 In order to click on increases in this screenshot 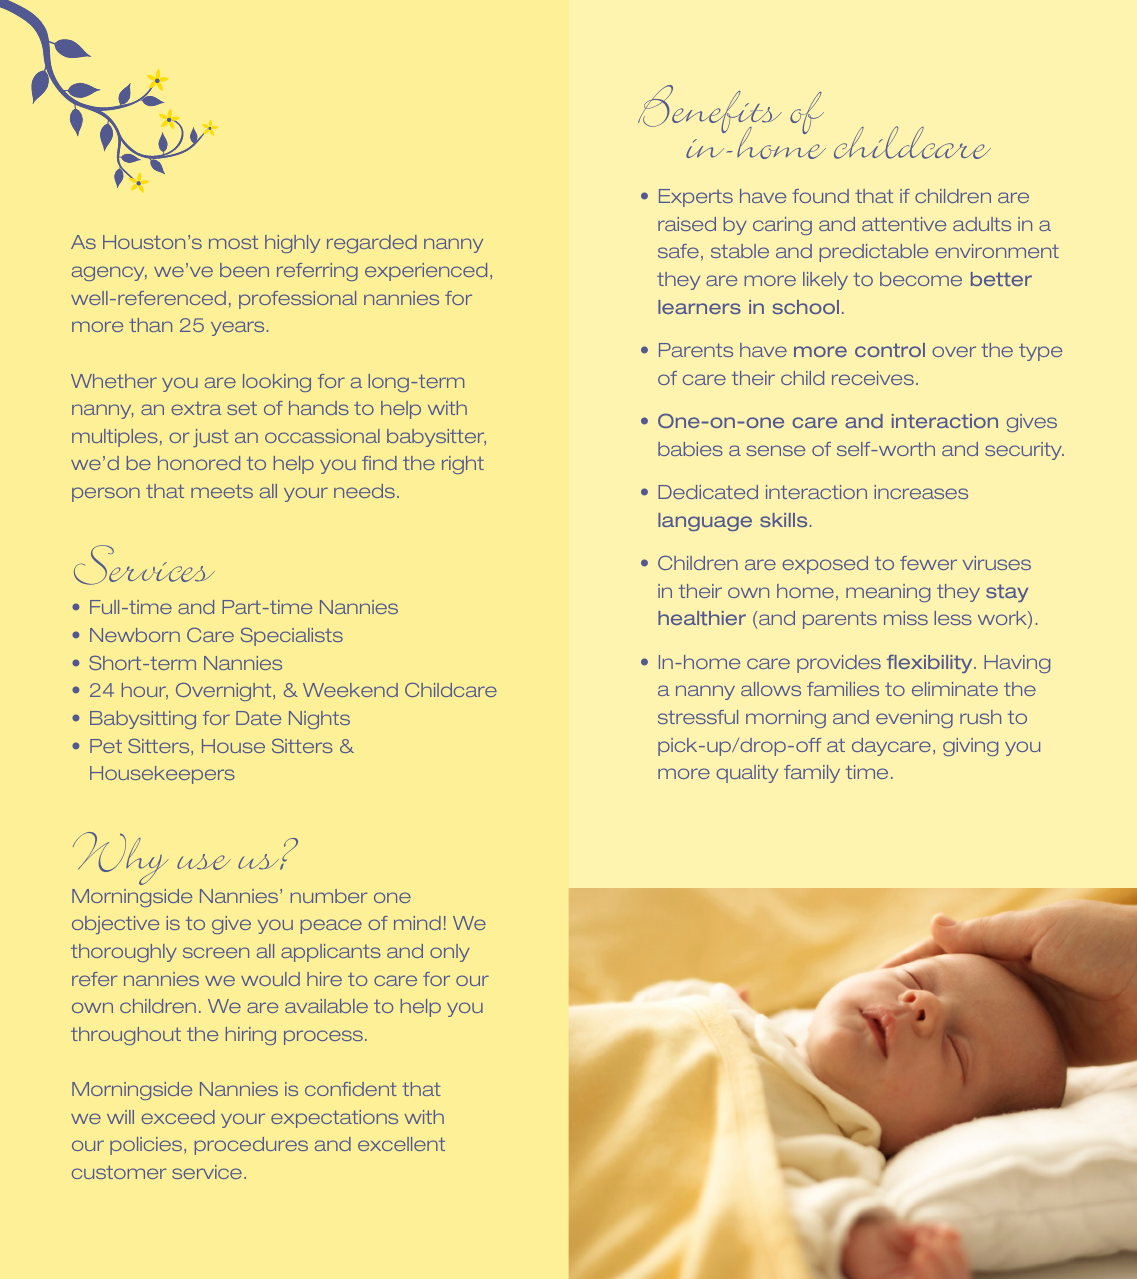, I will do `click(921, 492)`.
